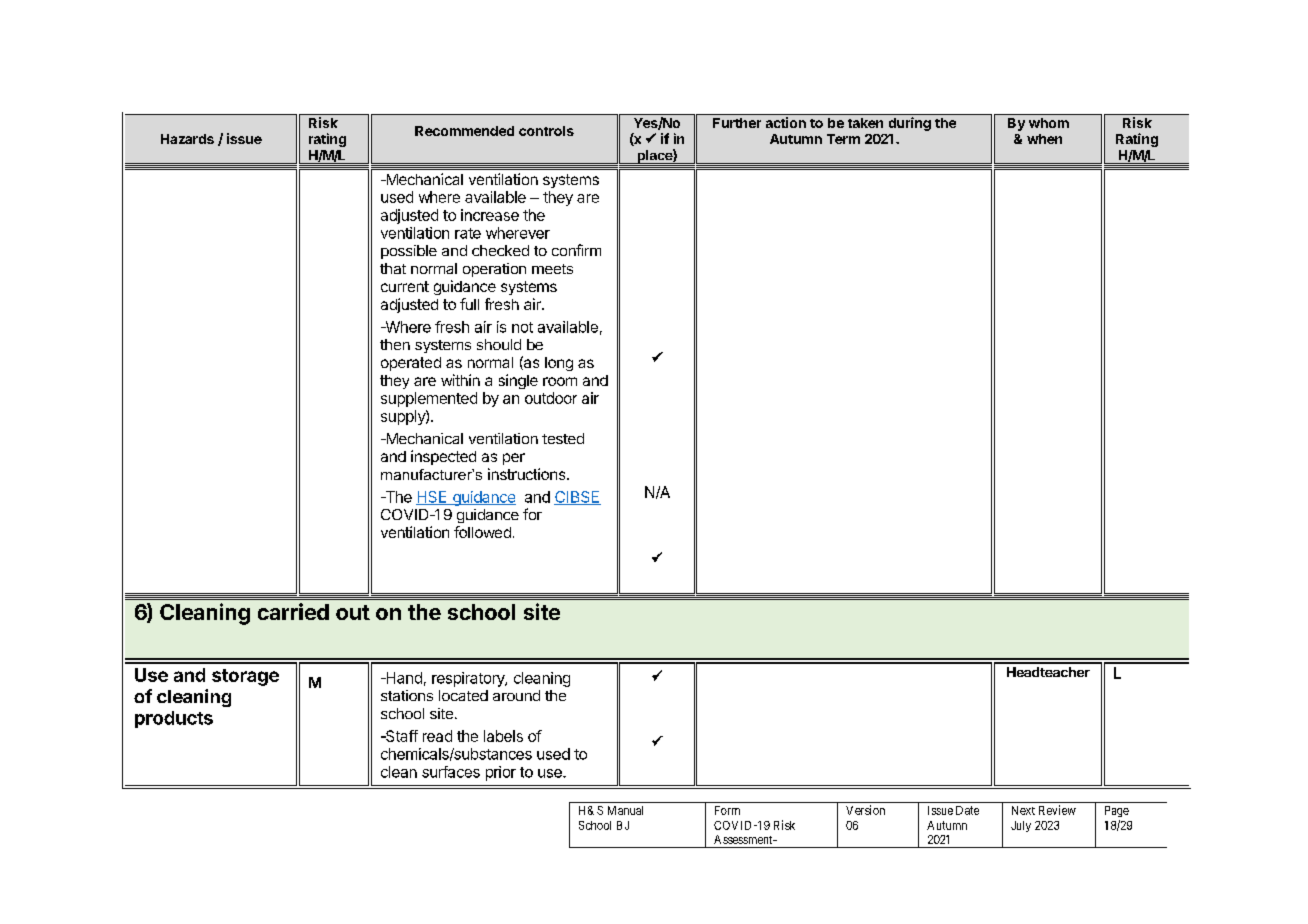 The image size is (1308, 924). Describe the element at coordinates (546, 131) in the screenshot. I see `controls` at that location.
